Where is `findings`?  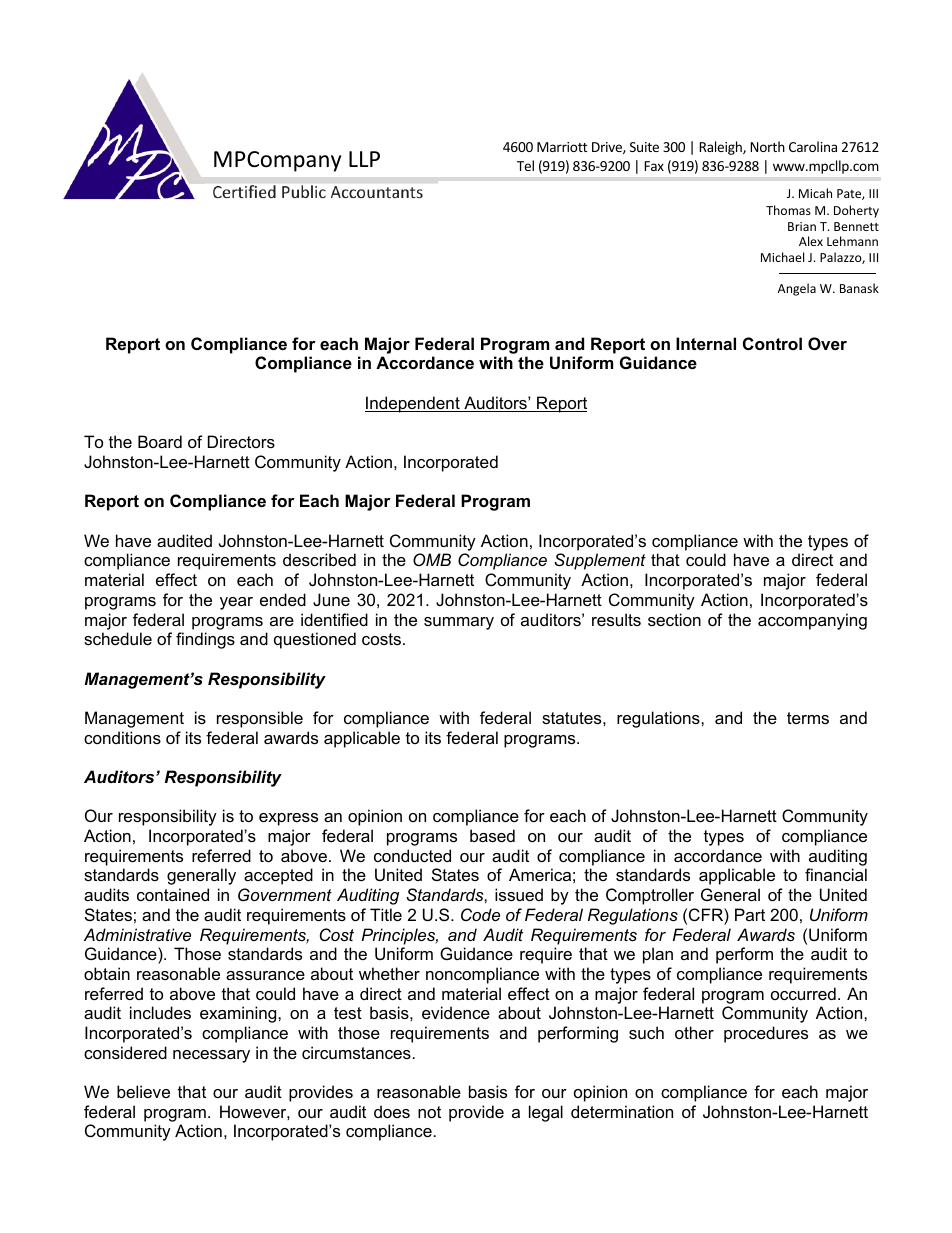
findings is located at coordinates (205, 640).
